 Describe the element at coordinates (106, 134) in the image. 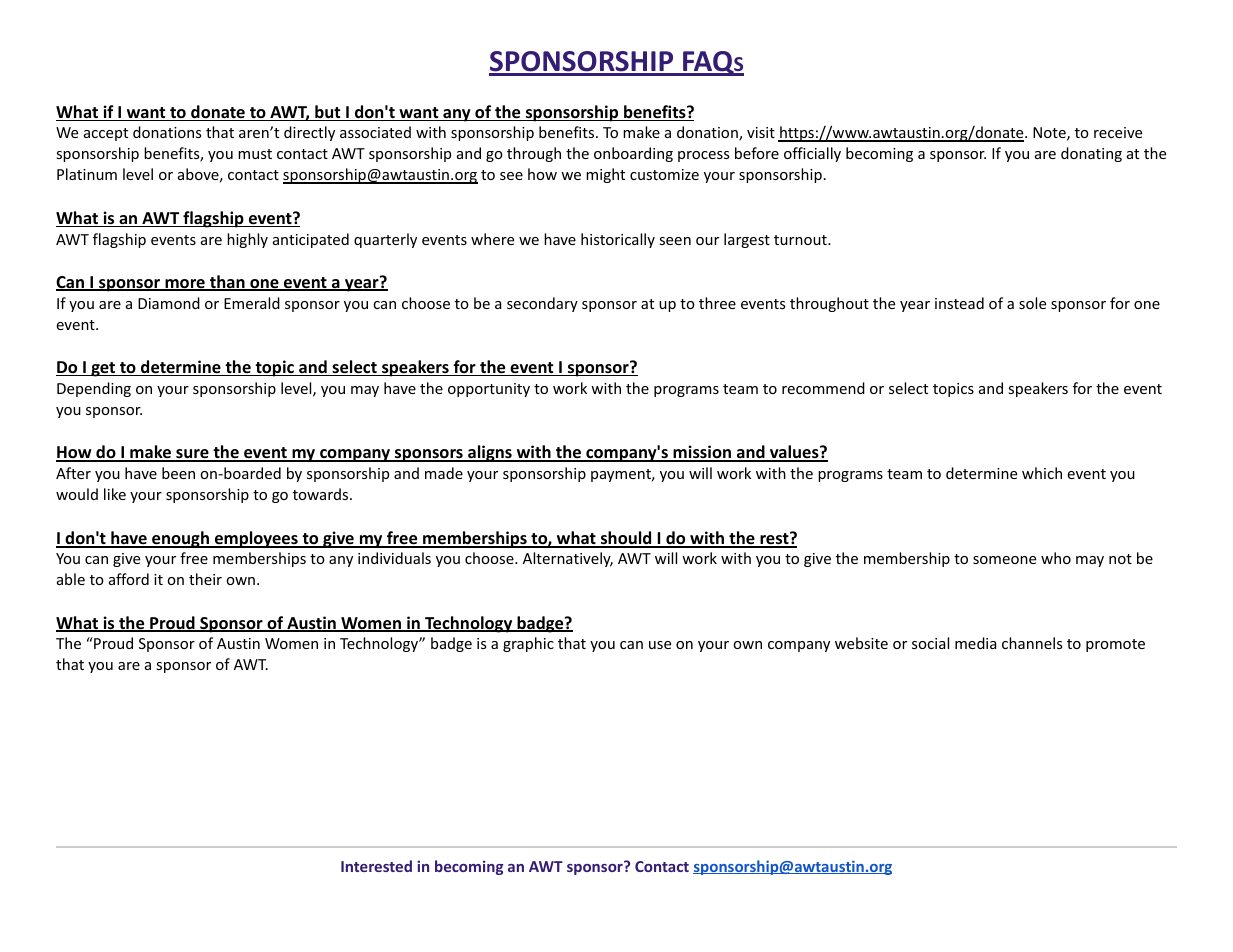

I see `accept` at that location.
